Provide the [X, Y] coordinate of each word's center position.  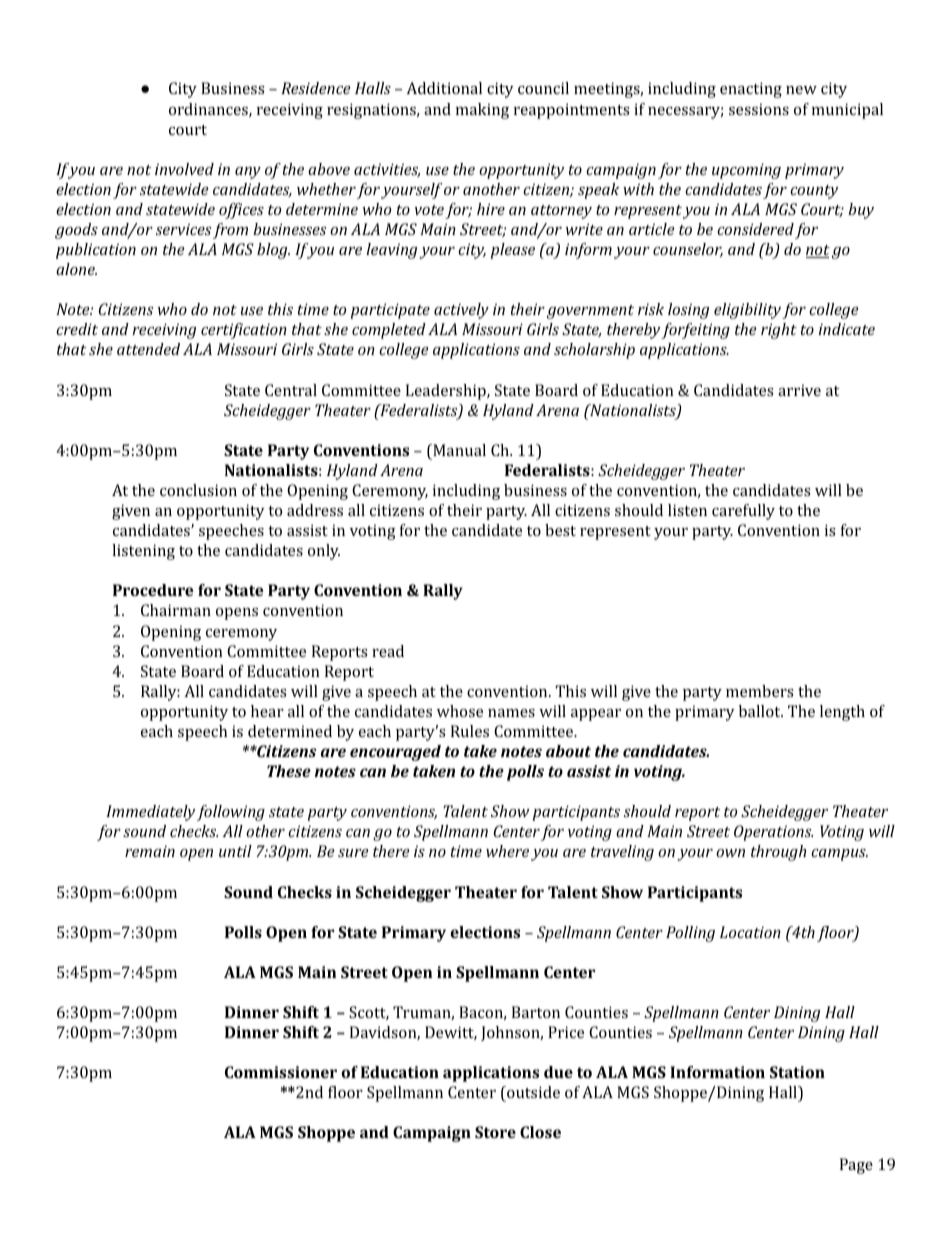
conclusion [198, 490]
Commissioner [281, 1072]
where [507, 851]
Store [495, 1132]
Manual [458, 450]
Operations [773, 833]
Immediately [150, 813]
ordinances [209, 110]
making [482, 111]
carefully [743, 512]
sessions [759, 109]
